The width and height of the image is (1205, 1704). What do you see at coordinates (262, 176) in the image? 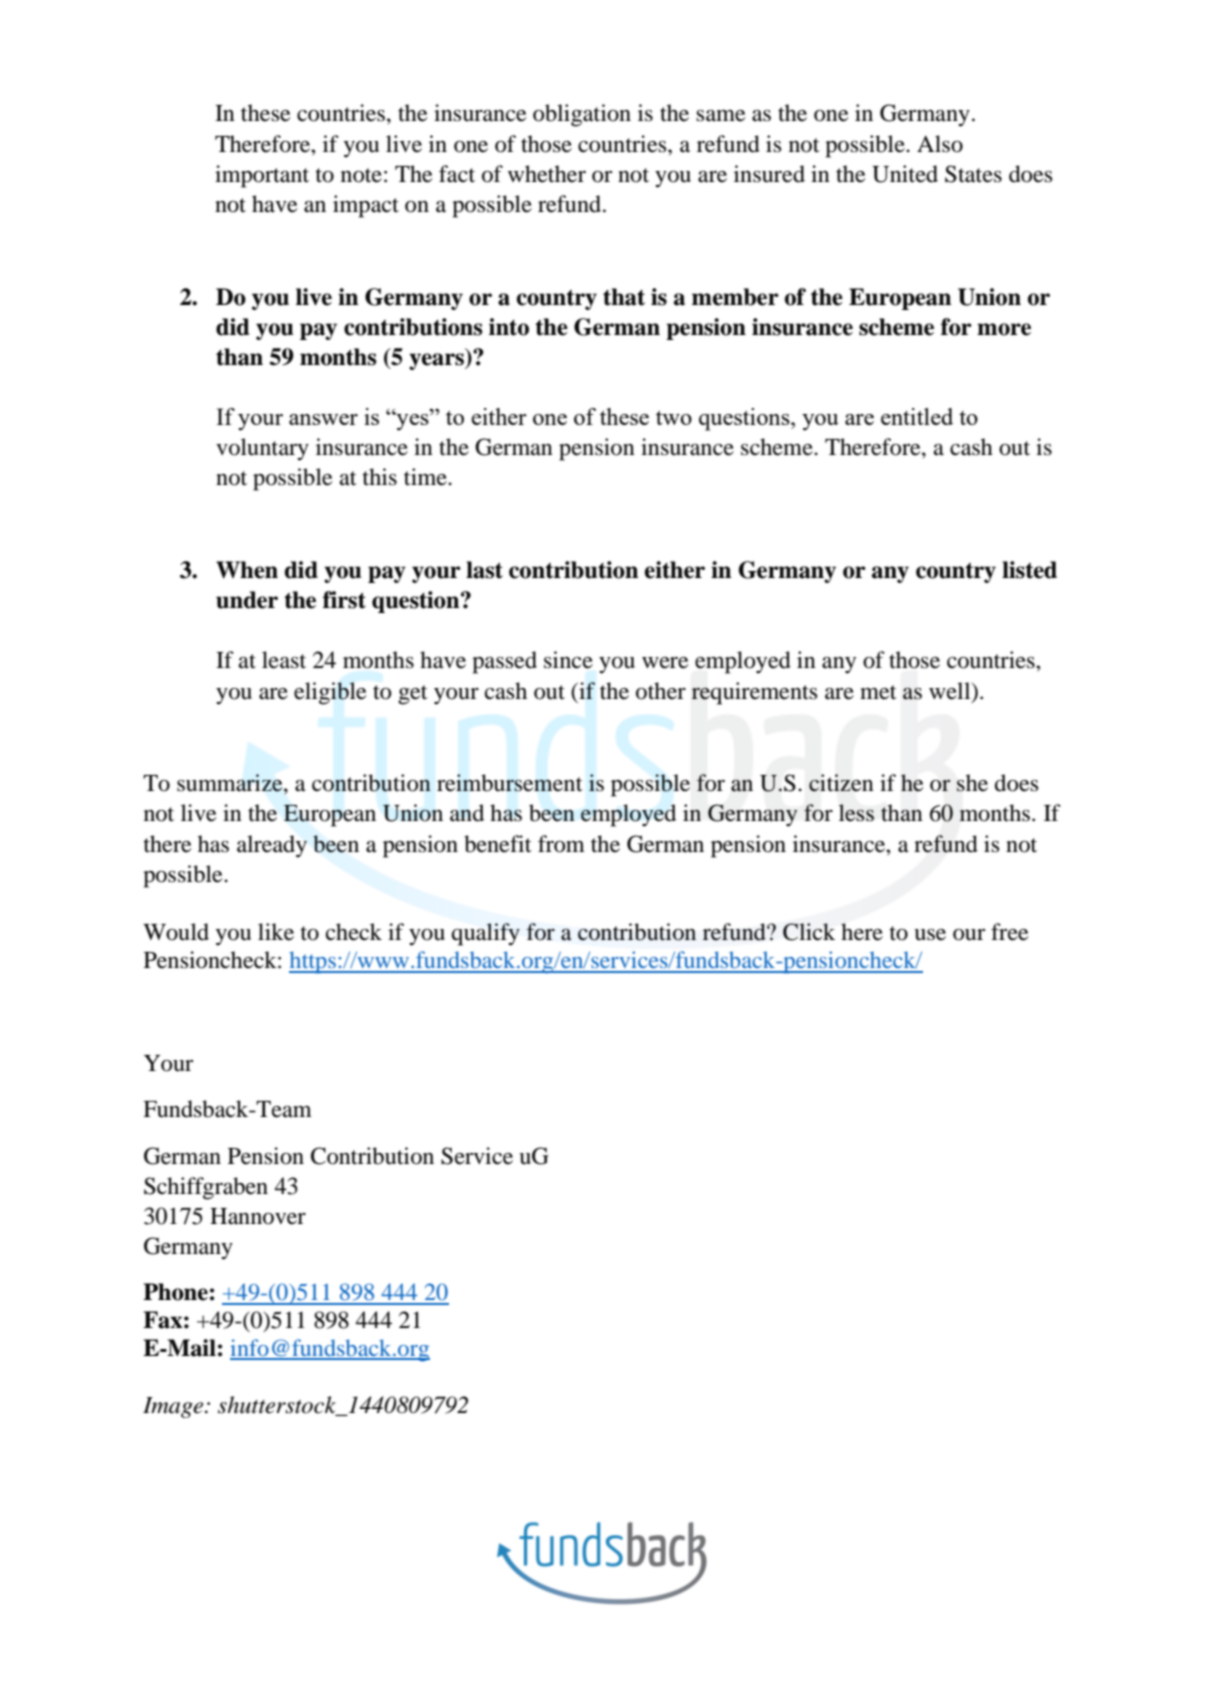
I see `important` at bounding box center [262, 176].
